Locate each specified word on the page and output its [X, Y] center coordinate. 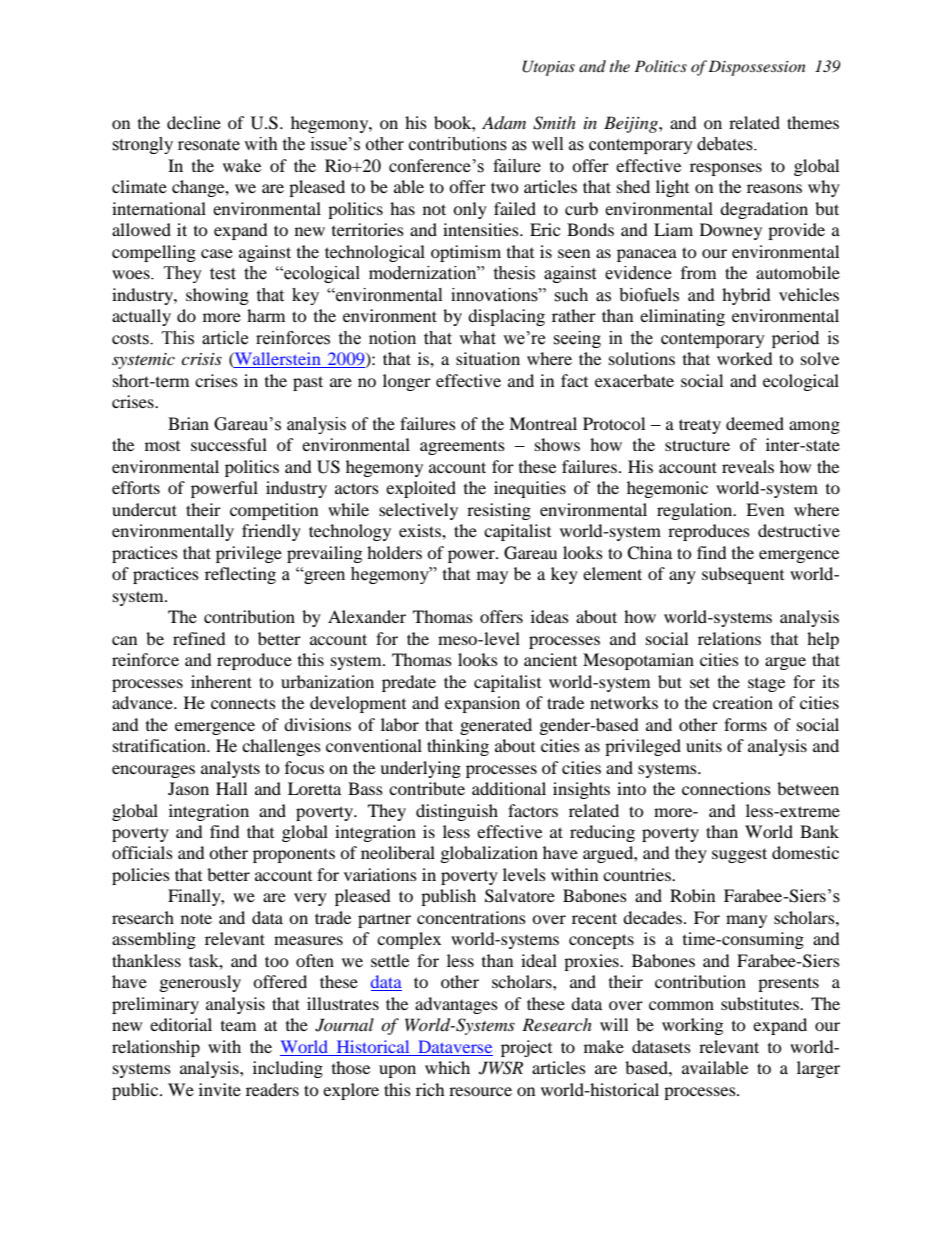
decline [194, 122]
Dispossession [757, 68]
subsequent [743, 575]
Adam [504, 123]
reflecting [240, 575]
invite [220, 1089]
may [492, 577]
